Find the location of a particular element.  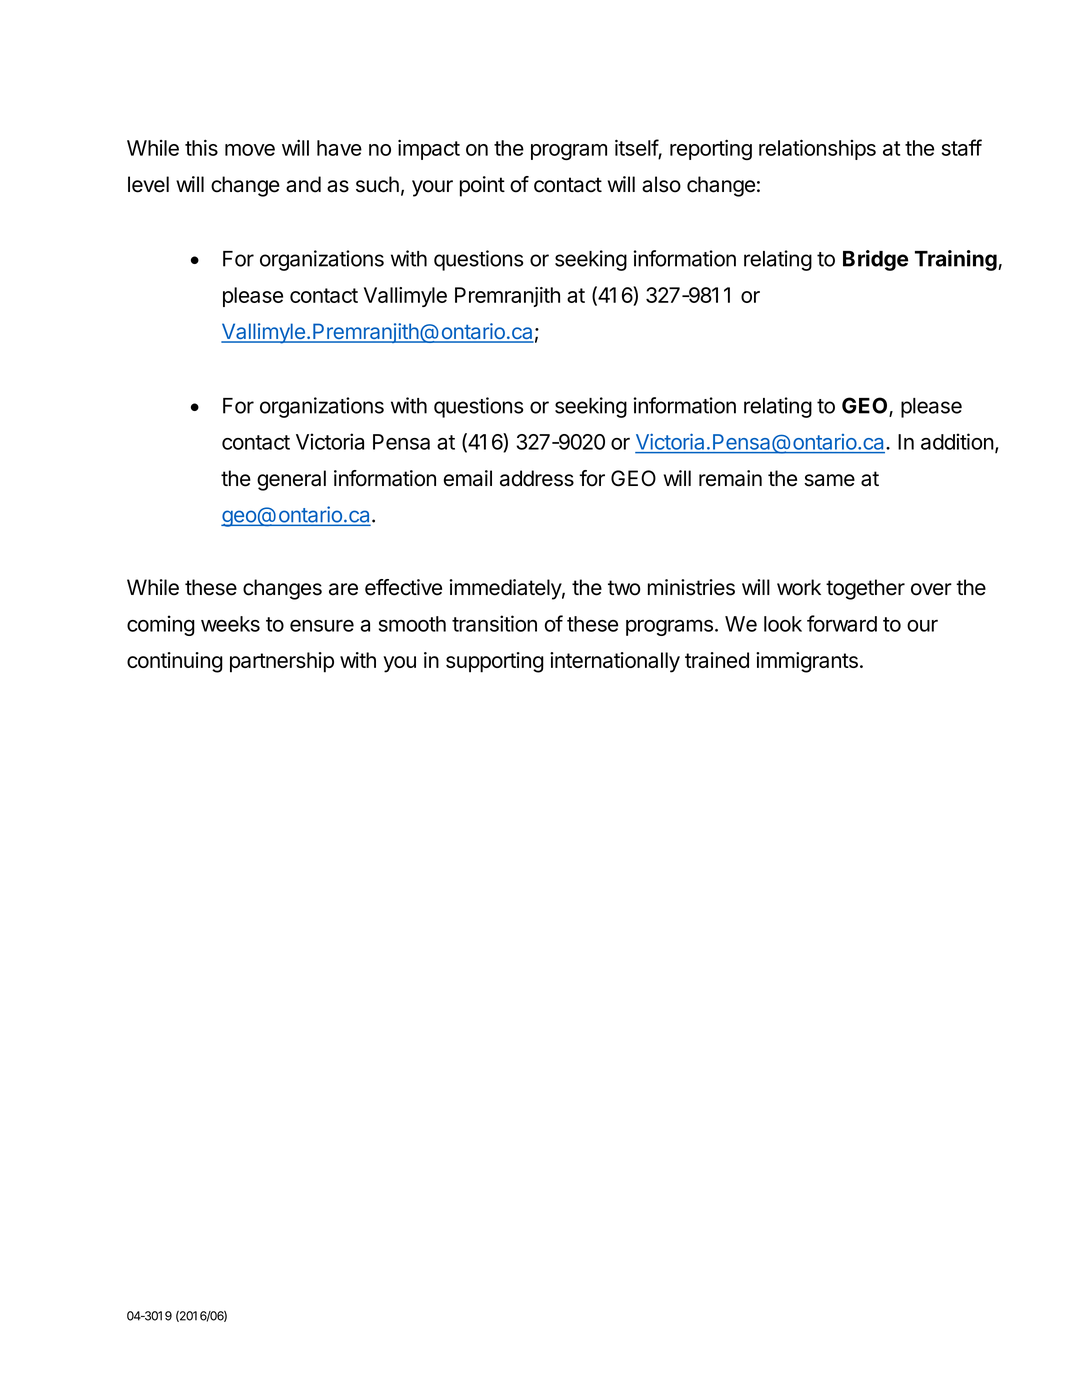

immigrants is located at coordinates (807, 662).
